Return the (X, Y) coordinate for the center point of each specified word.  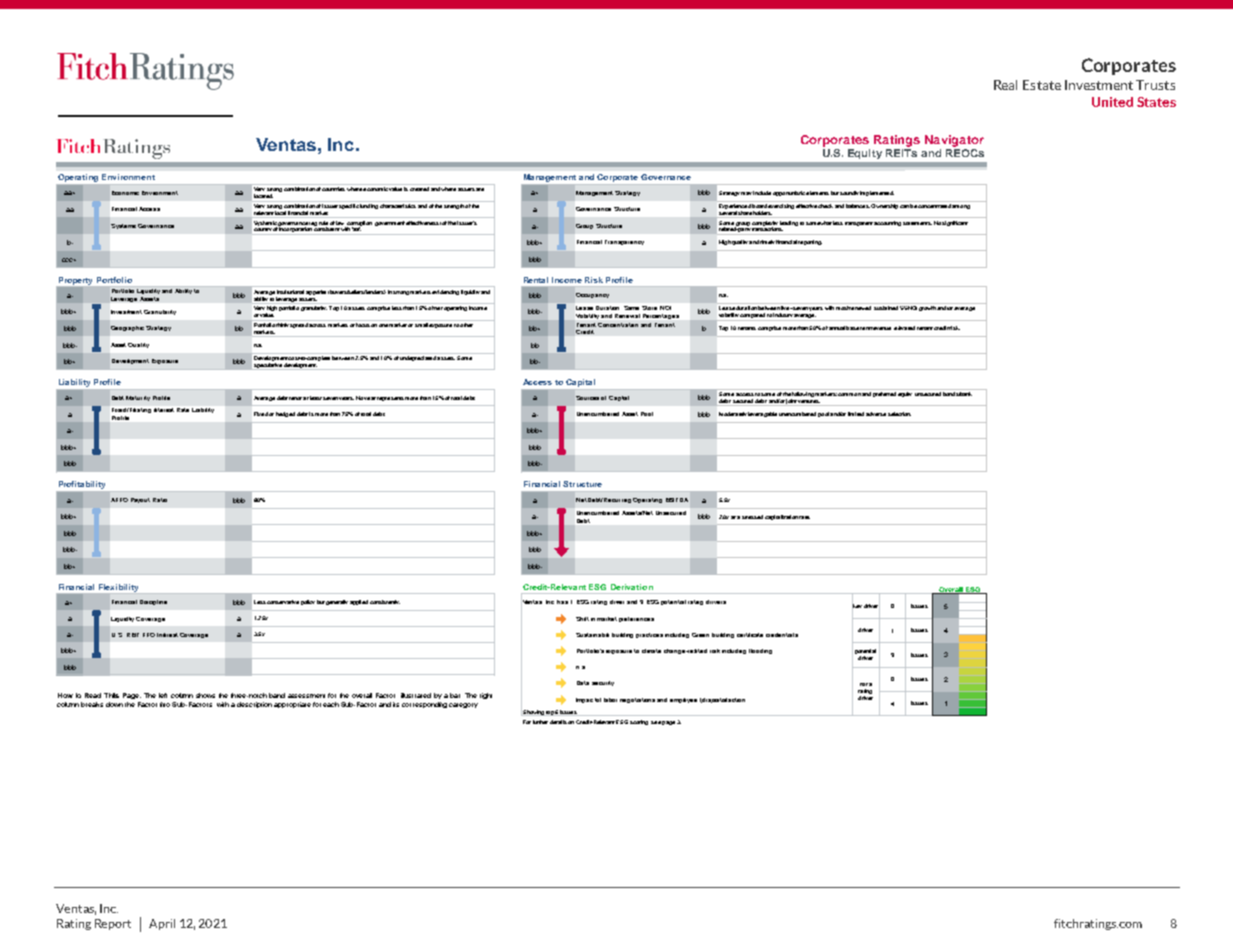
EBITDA (677, 500)
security (603, 683)
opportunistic (789, 193)
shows (205, 695)
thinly (282, 325)
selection (899, 414)
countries (333, 189)
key (857, 607)
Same (633, 308)
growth (927, 308)
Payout (140, 500)
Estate (1042, 85)
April (162, 924)
